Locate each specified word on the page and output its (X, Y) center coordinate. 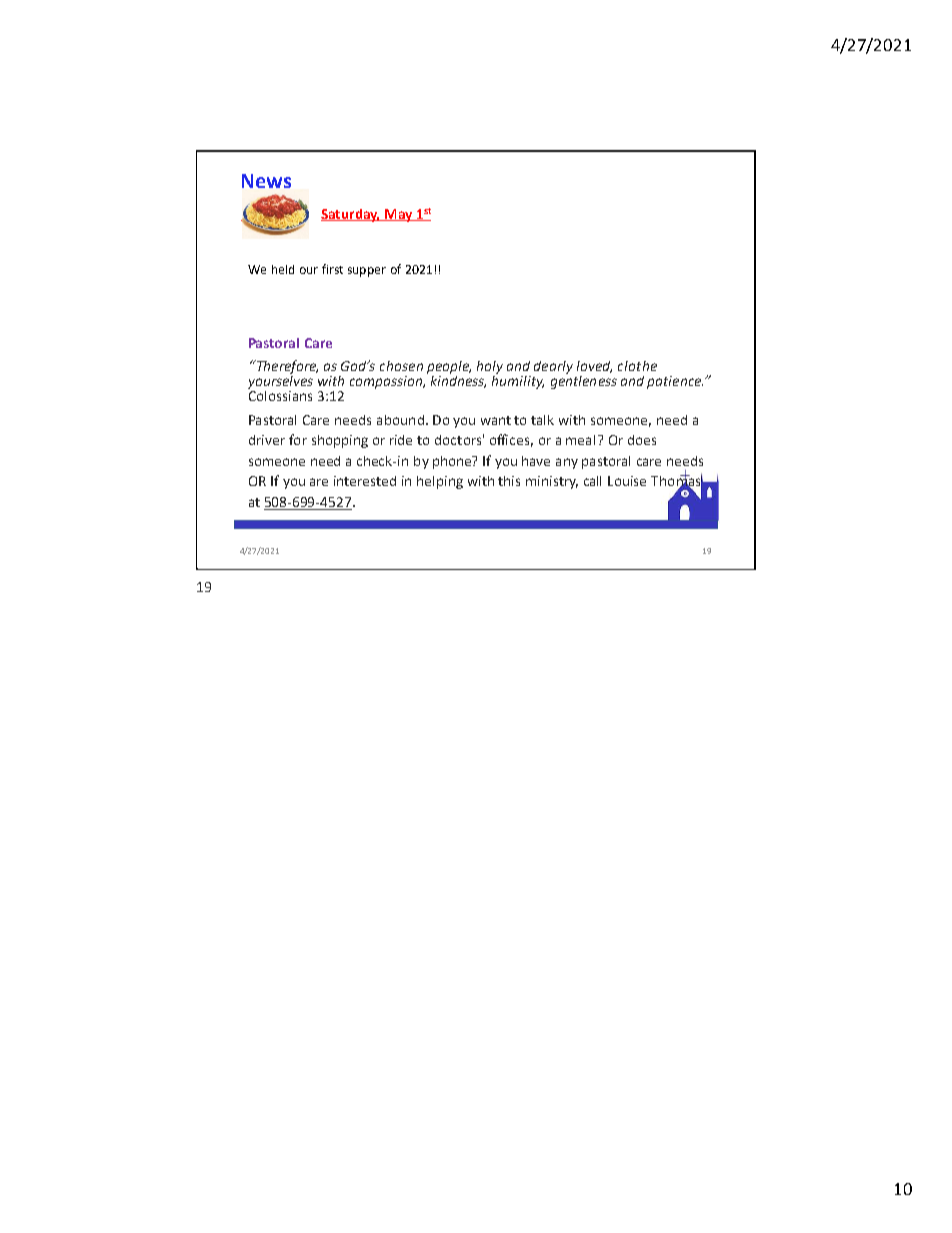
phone (453, 462)
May (399, 215)
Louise (627, 481)
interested (365, 481)
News (266, 181)
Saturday (350, 215)
